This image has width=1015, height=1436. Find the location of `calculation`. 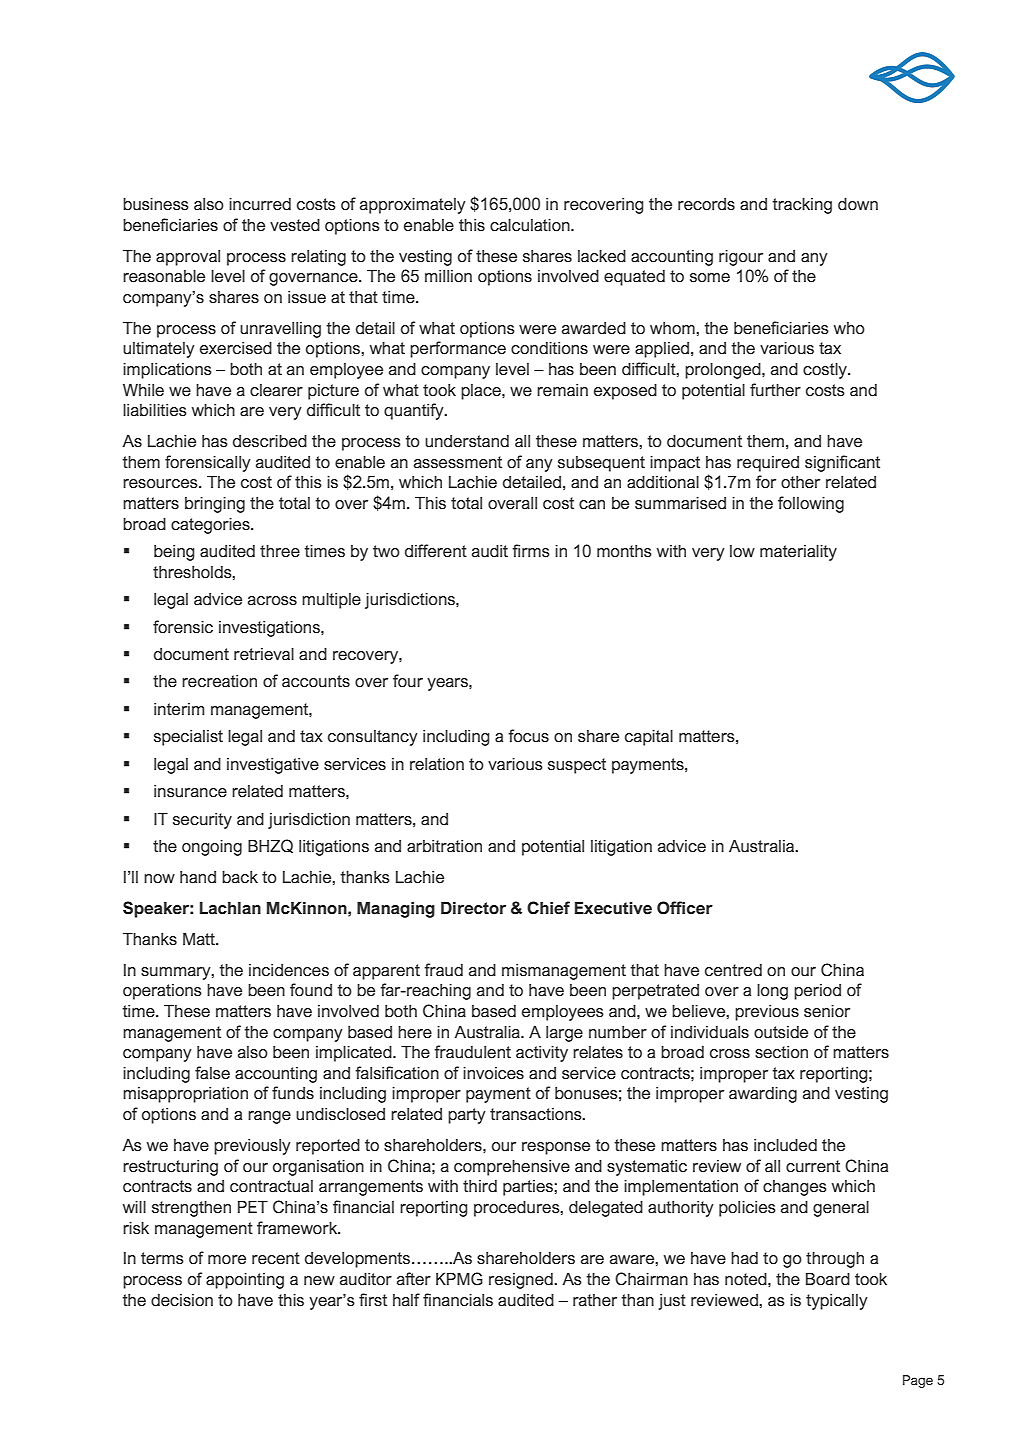

calculation is located at coordinates (531, 225).
